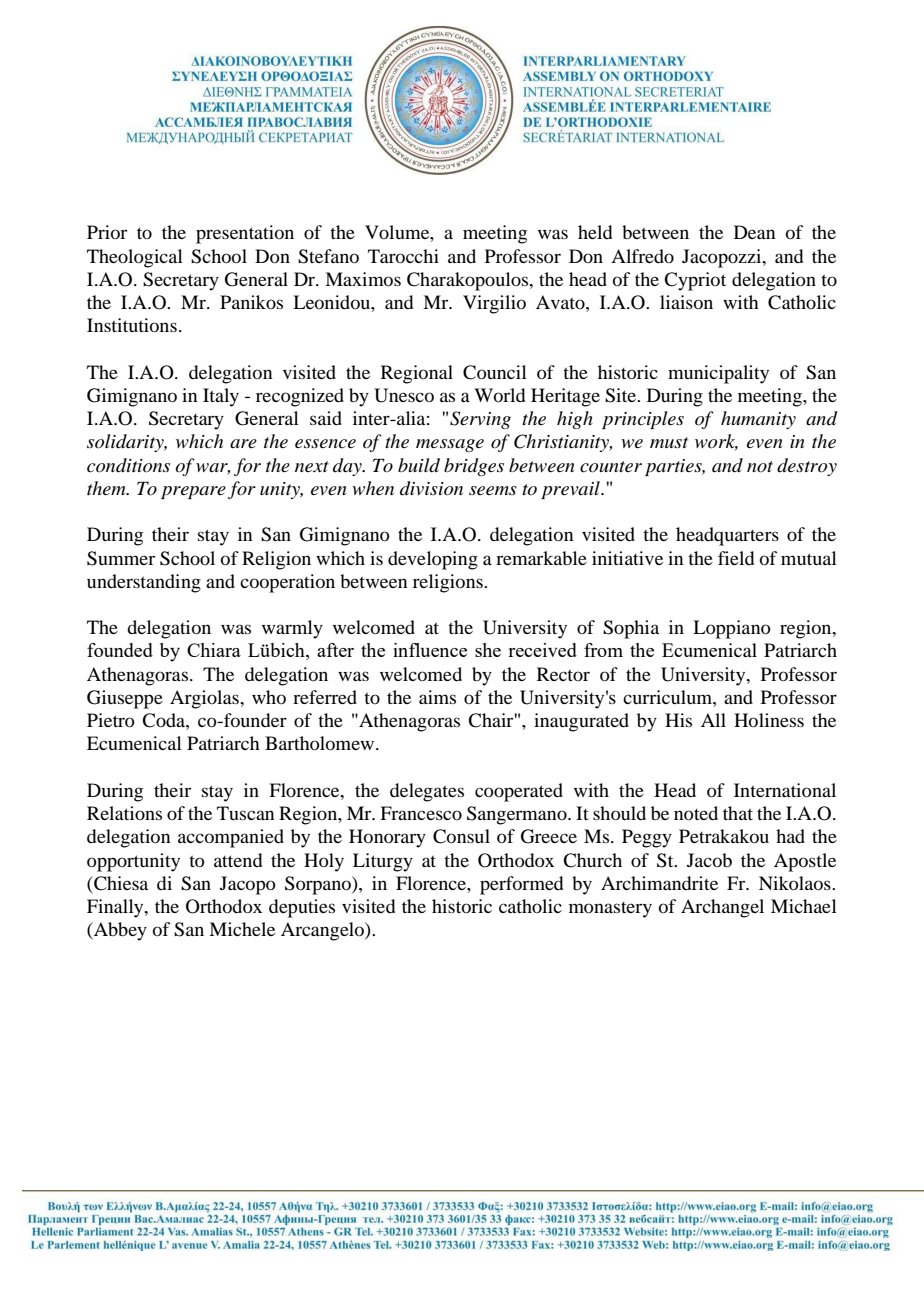 Image resolution: width=924 pixels, height=1308 pixels. I want to click on Theological, so click(135, 258).
